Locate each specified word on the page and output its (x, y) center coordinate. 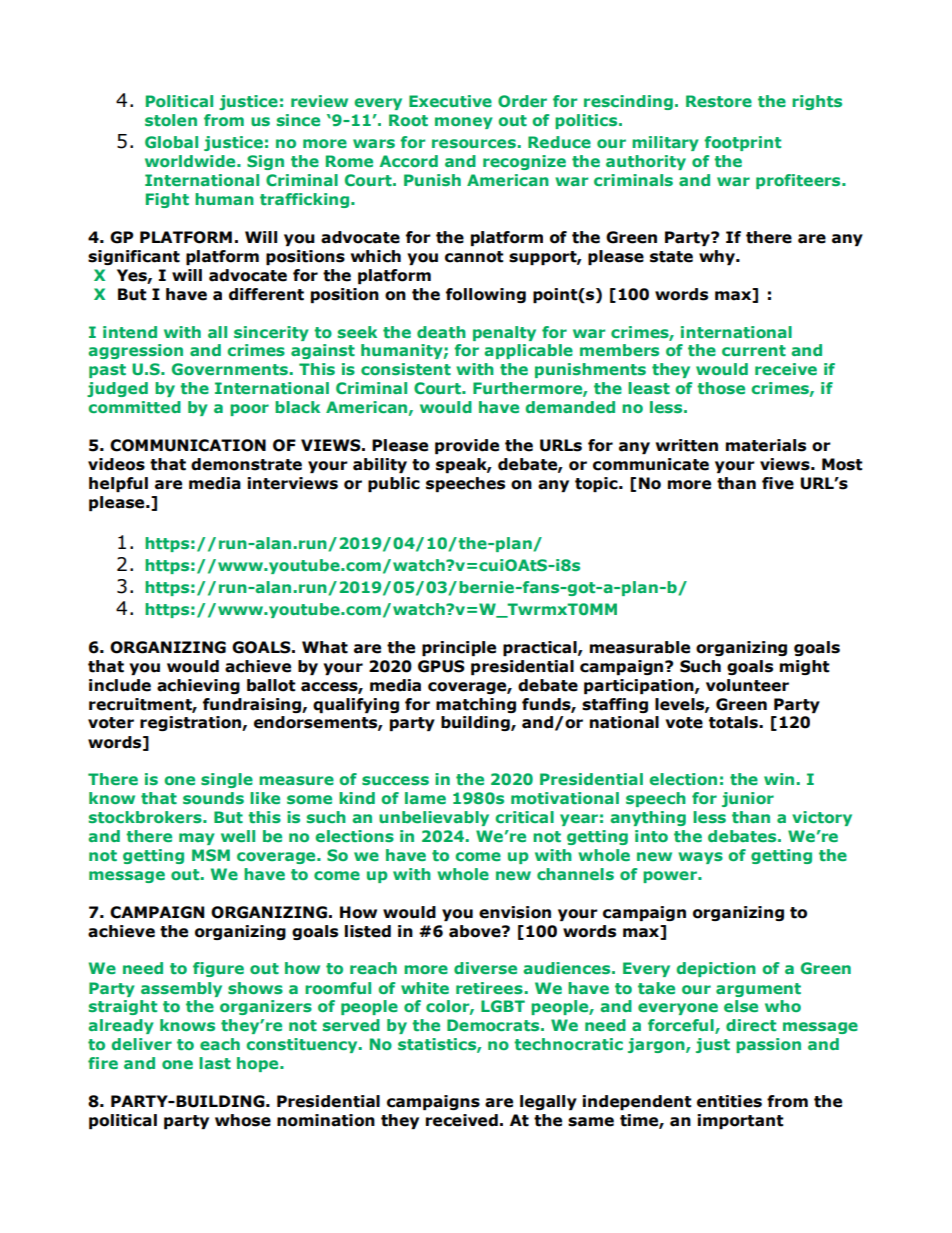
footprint (742, 143)
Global (171, 142)
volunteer (747, 685)
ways (700, 858)
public (394, 484)
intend (130, 332)
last (215, 1063)
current (754, 350)
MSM (211, 855)
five (778, 483)
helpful (118, 484)
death (441, 332)
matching (476, 705)
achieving (198, 686)
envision (515, 912)
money (464, 123)
